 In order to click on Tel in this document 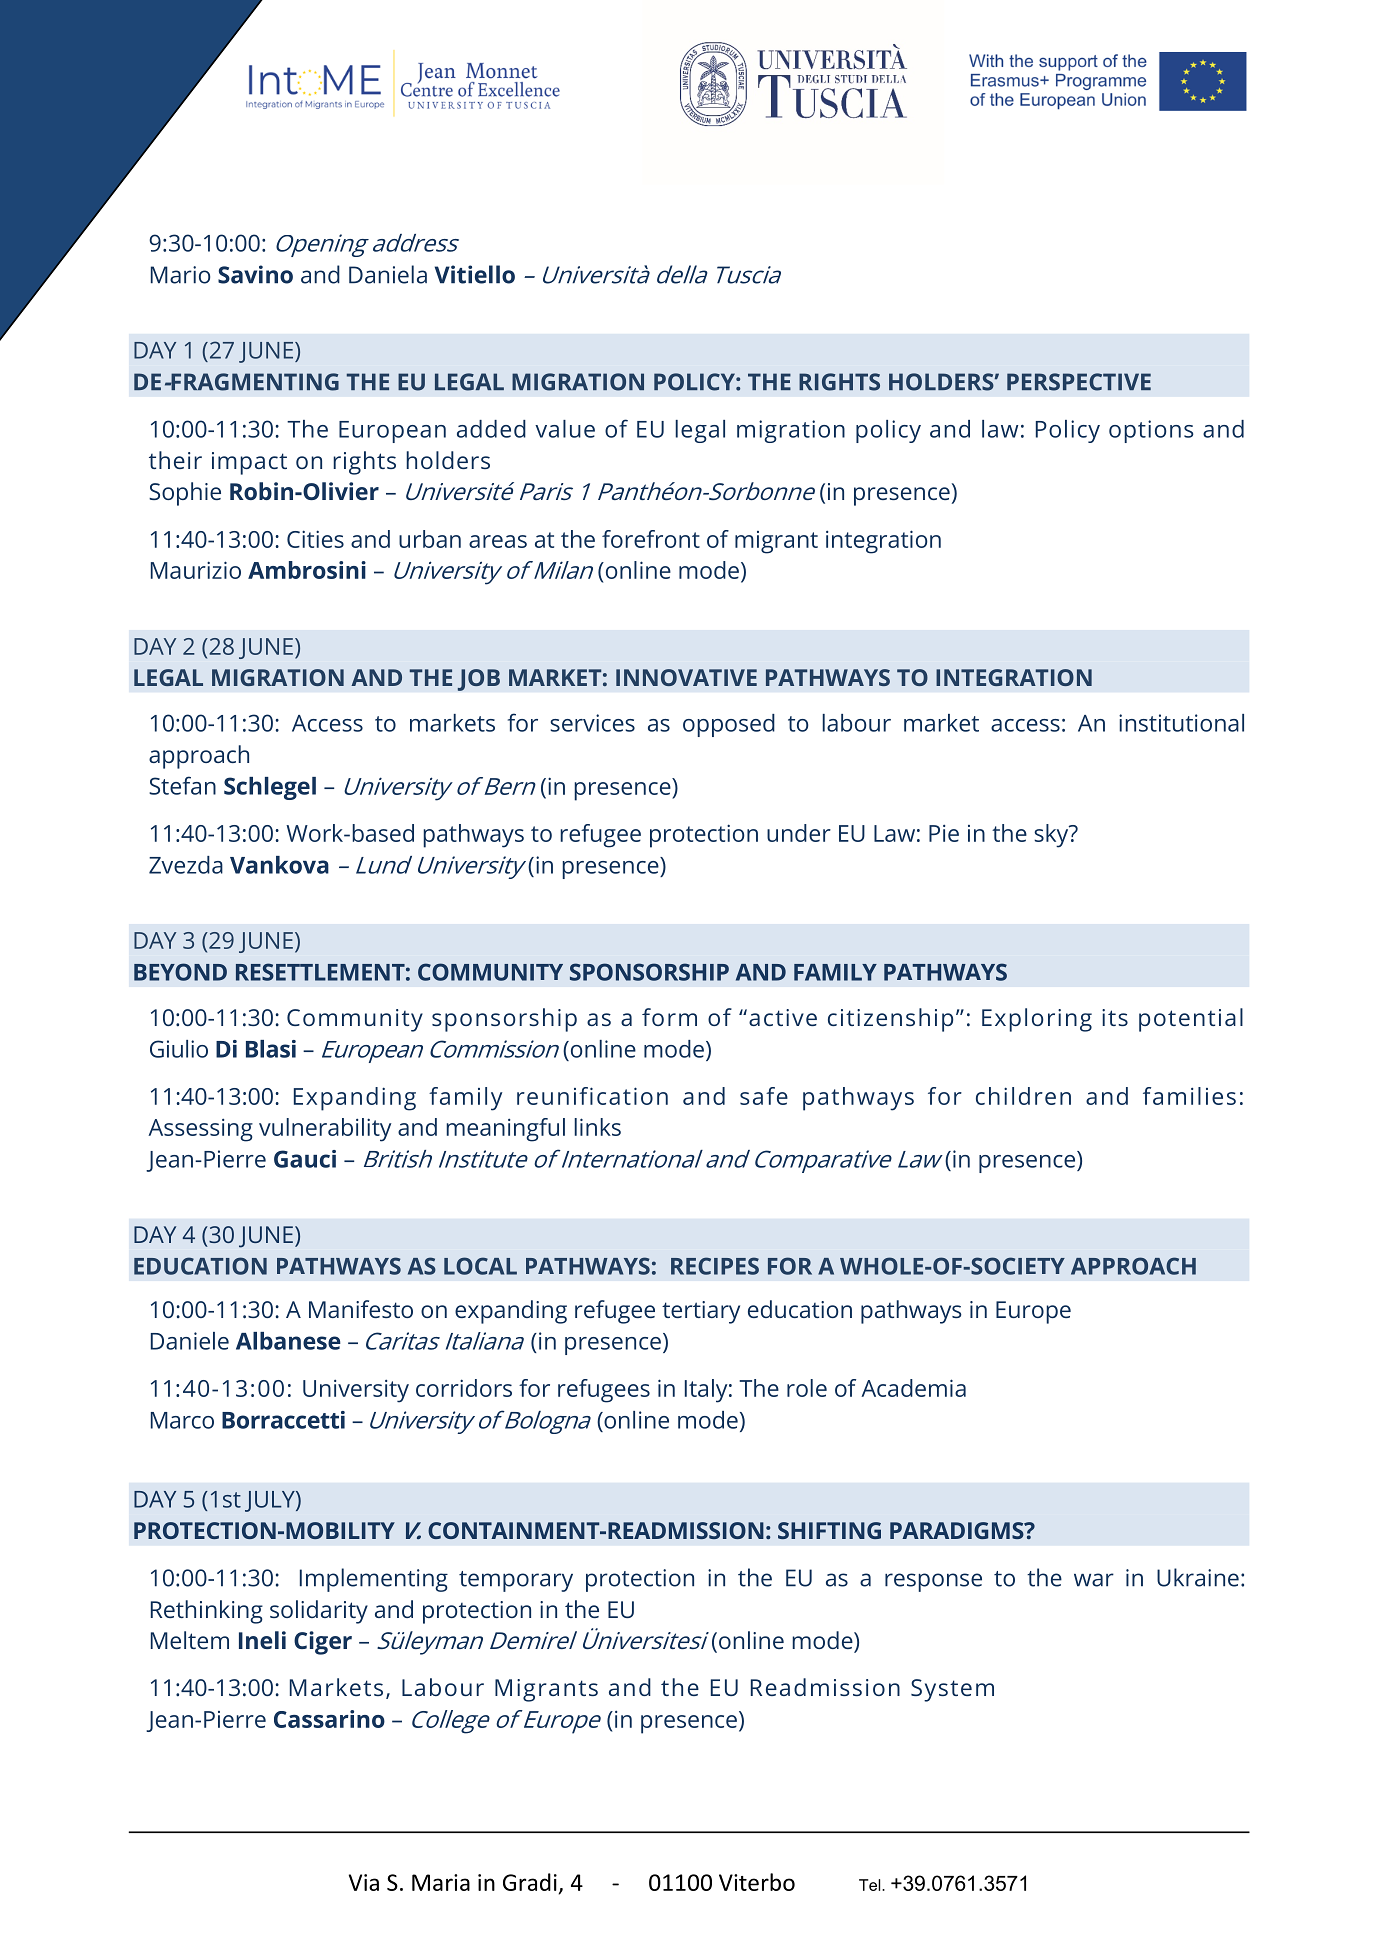, I will do `click(871, 1885)`.
